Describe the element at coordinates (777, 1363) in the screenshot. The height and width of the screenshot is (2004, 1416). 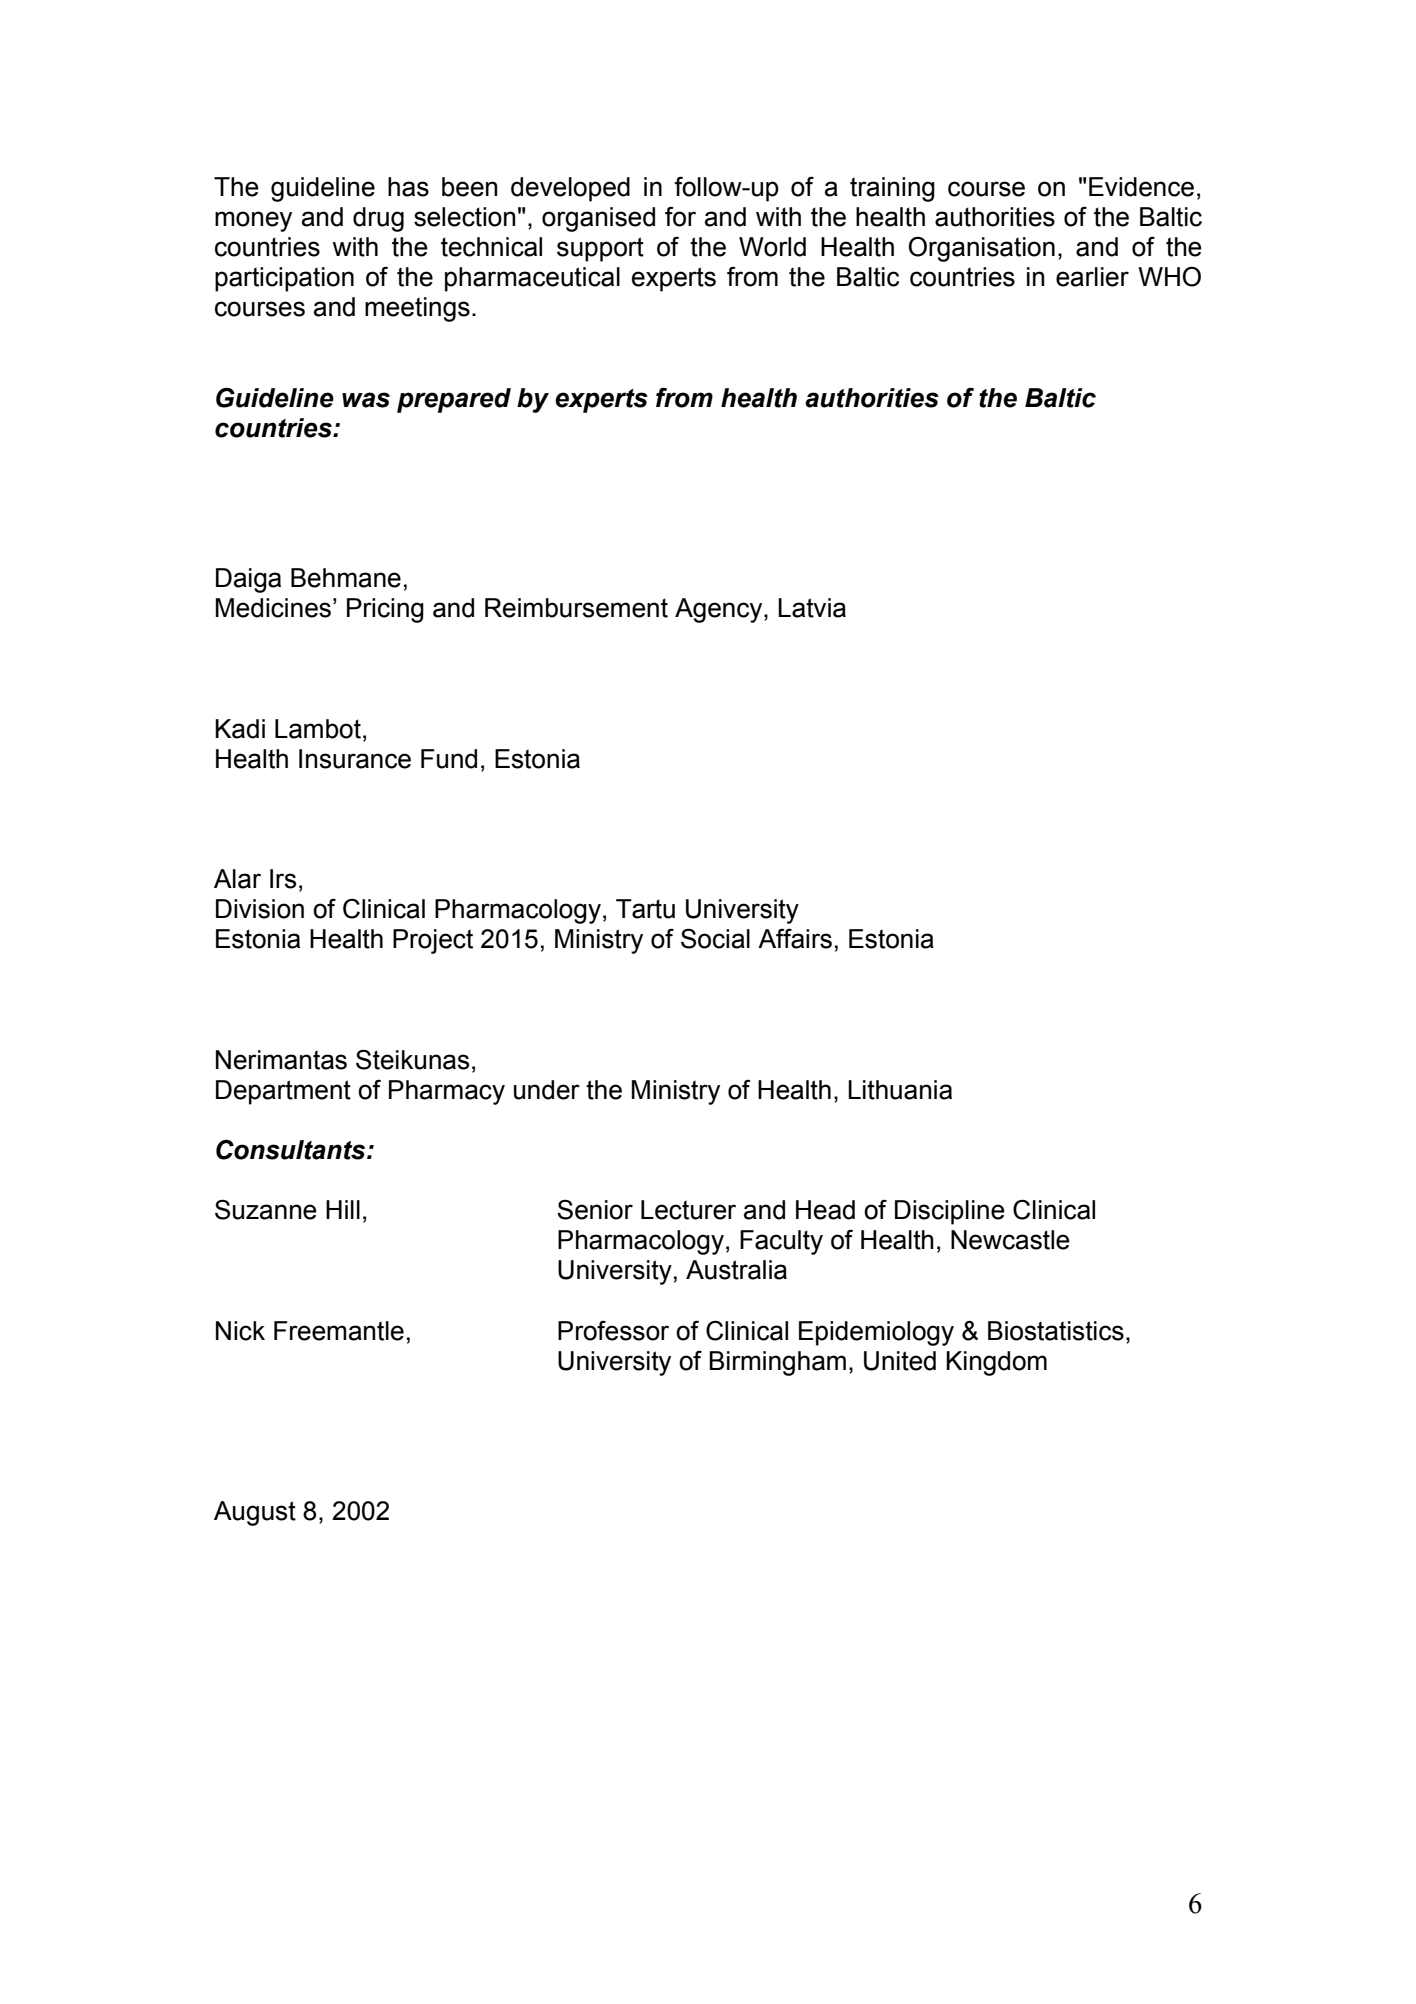
I see `Birmingham` at that location.
